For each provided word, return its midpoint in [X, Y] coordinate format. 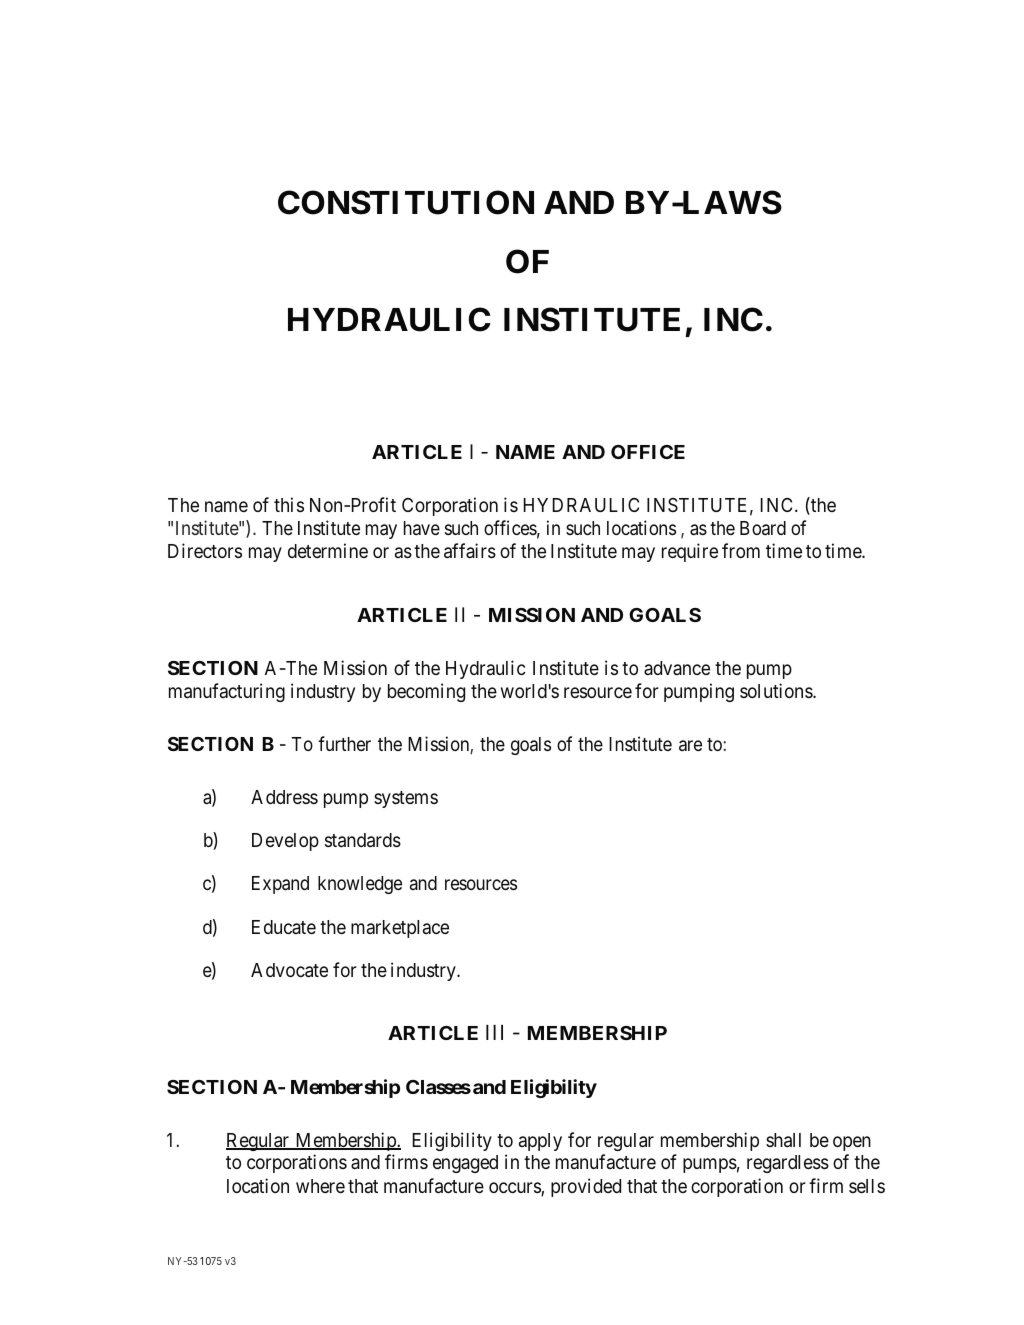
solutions [777, 690]
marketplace [400, 929]
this [289, 504]
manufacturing [227, 692]
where [320, 1186]
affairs [470, 550]
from [741, 550]
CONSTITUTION [406, 202]
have [422, 528]
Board [763, 528]
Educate [284, 927]
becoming [426, 692]
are [690, 745]
